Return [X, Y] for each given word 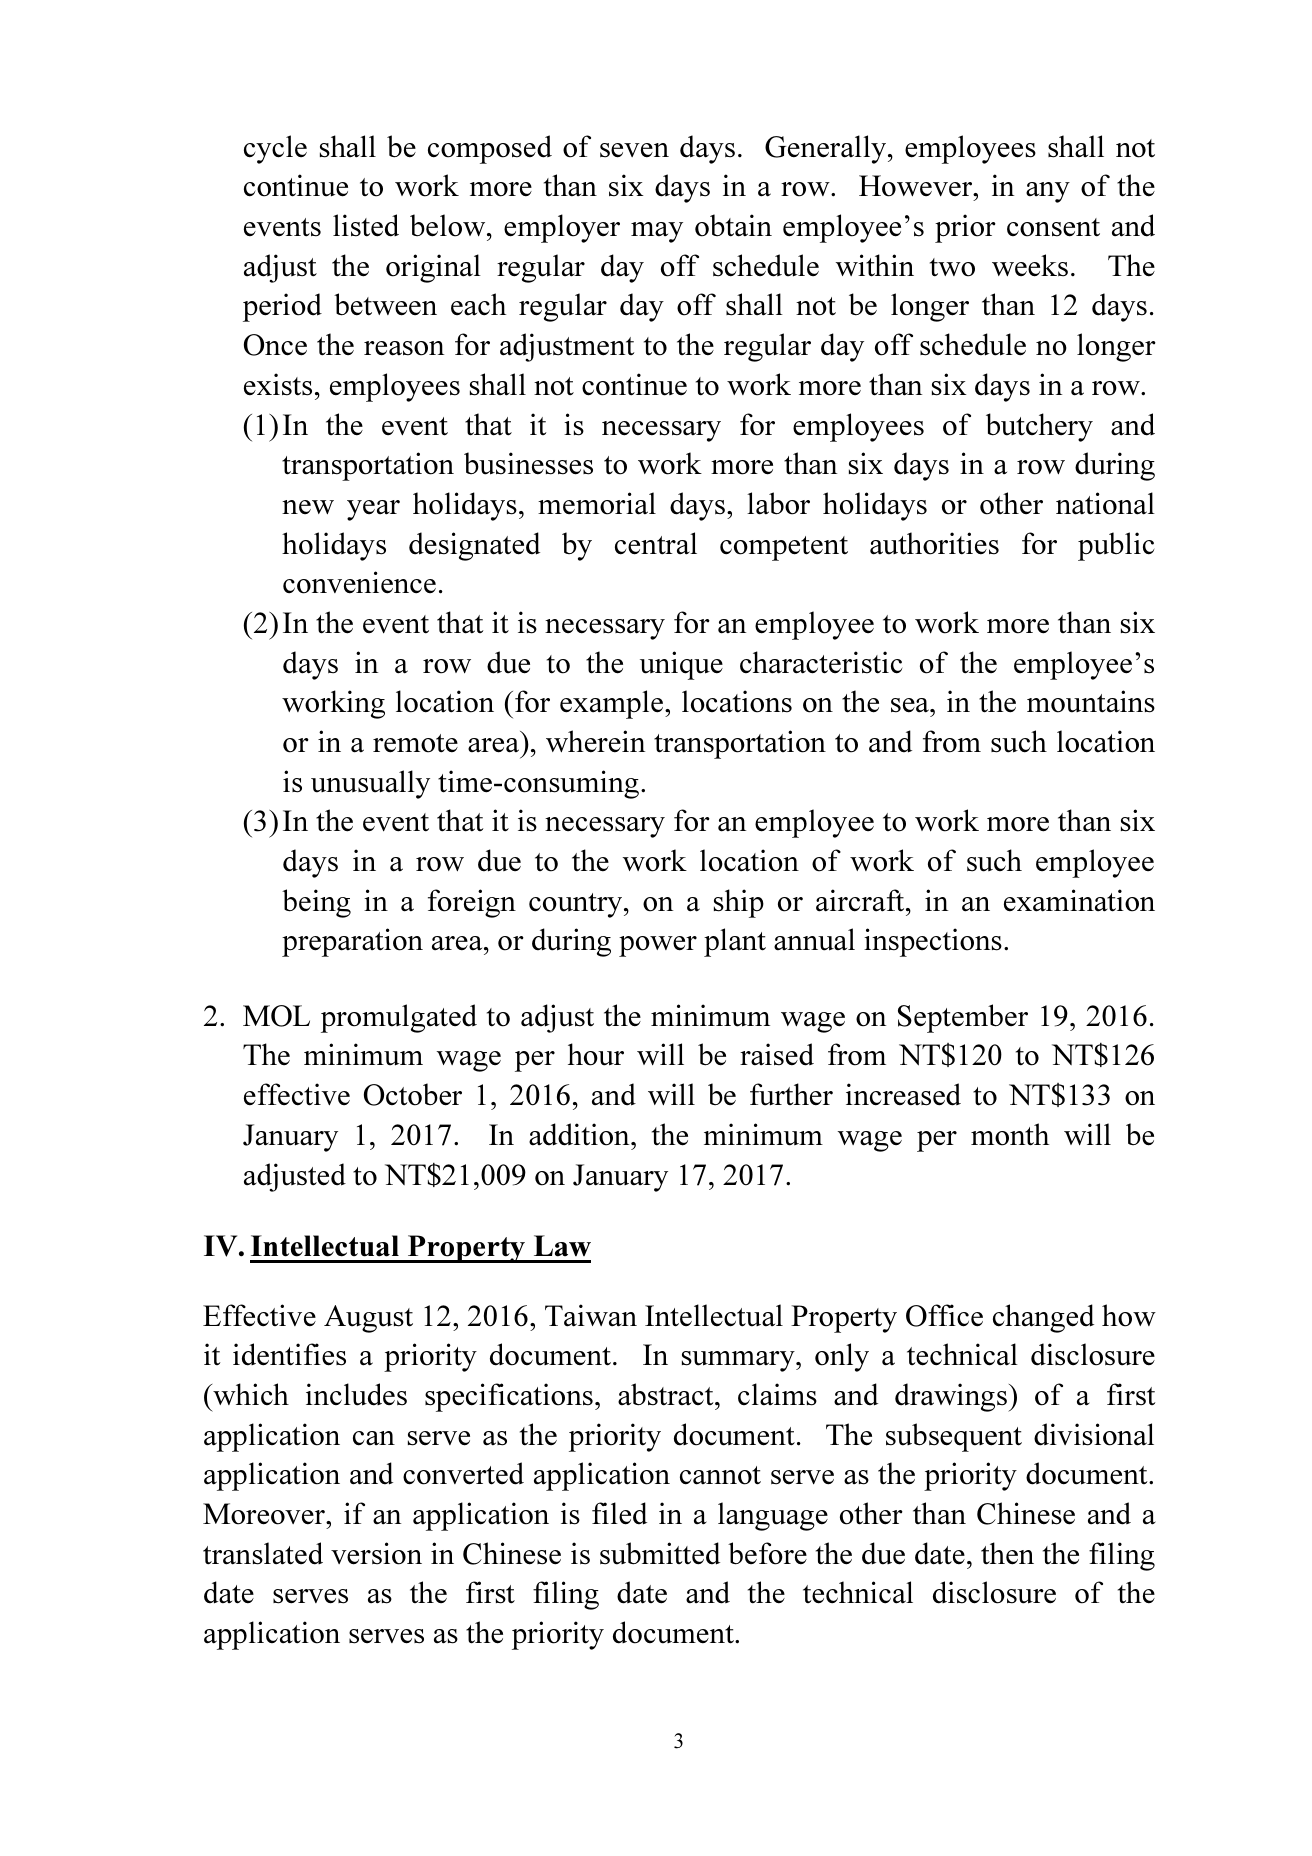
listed [366, 225]
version [376, 1553]
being [316, 903]
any [1048, 192]
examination [1079, 900]
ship [739, 903]
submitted [660, 1553]
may [657, 232]
